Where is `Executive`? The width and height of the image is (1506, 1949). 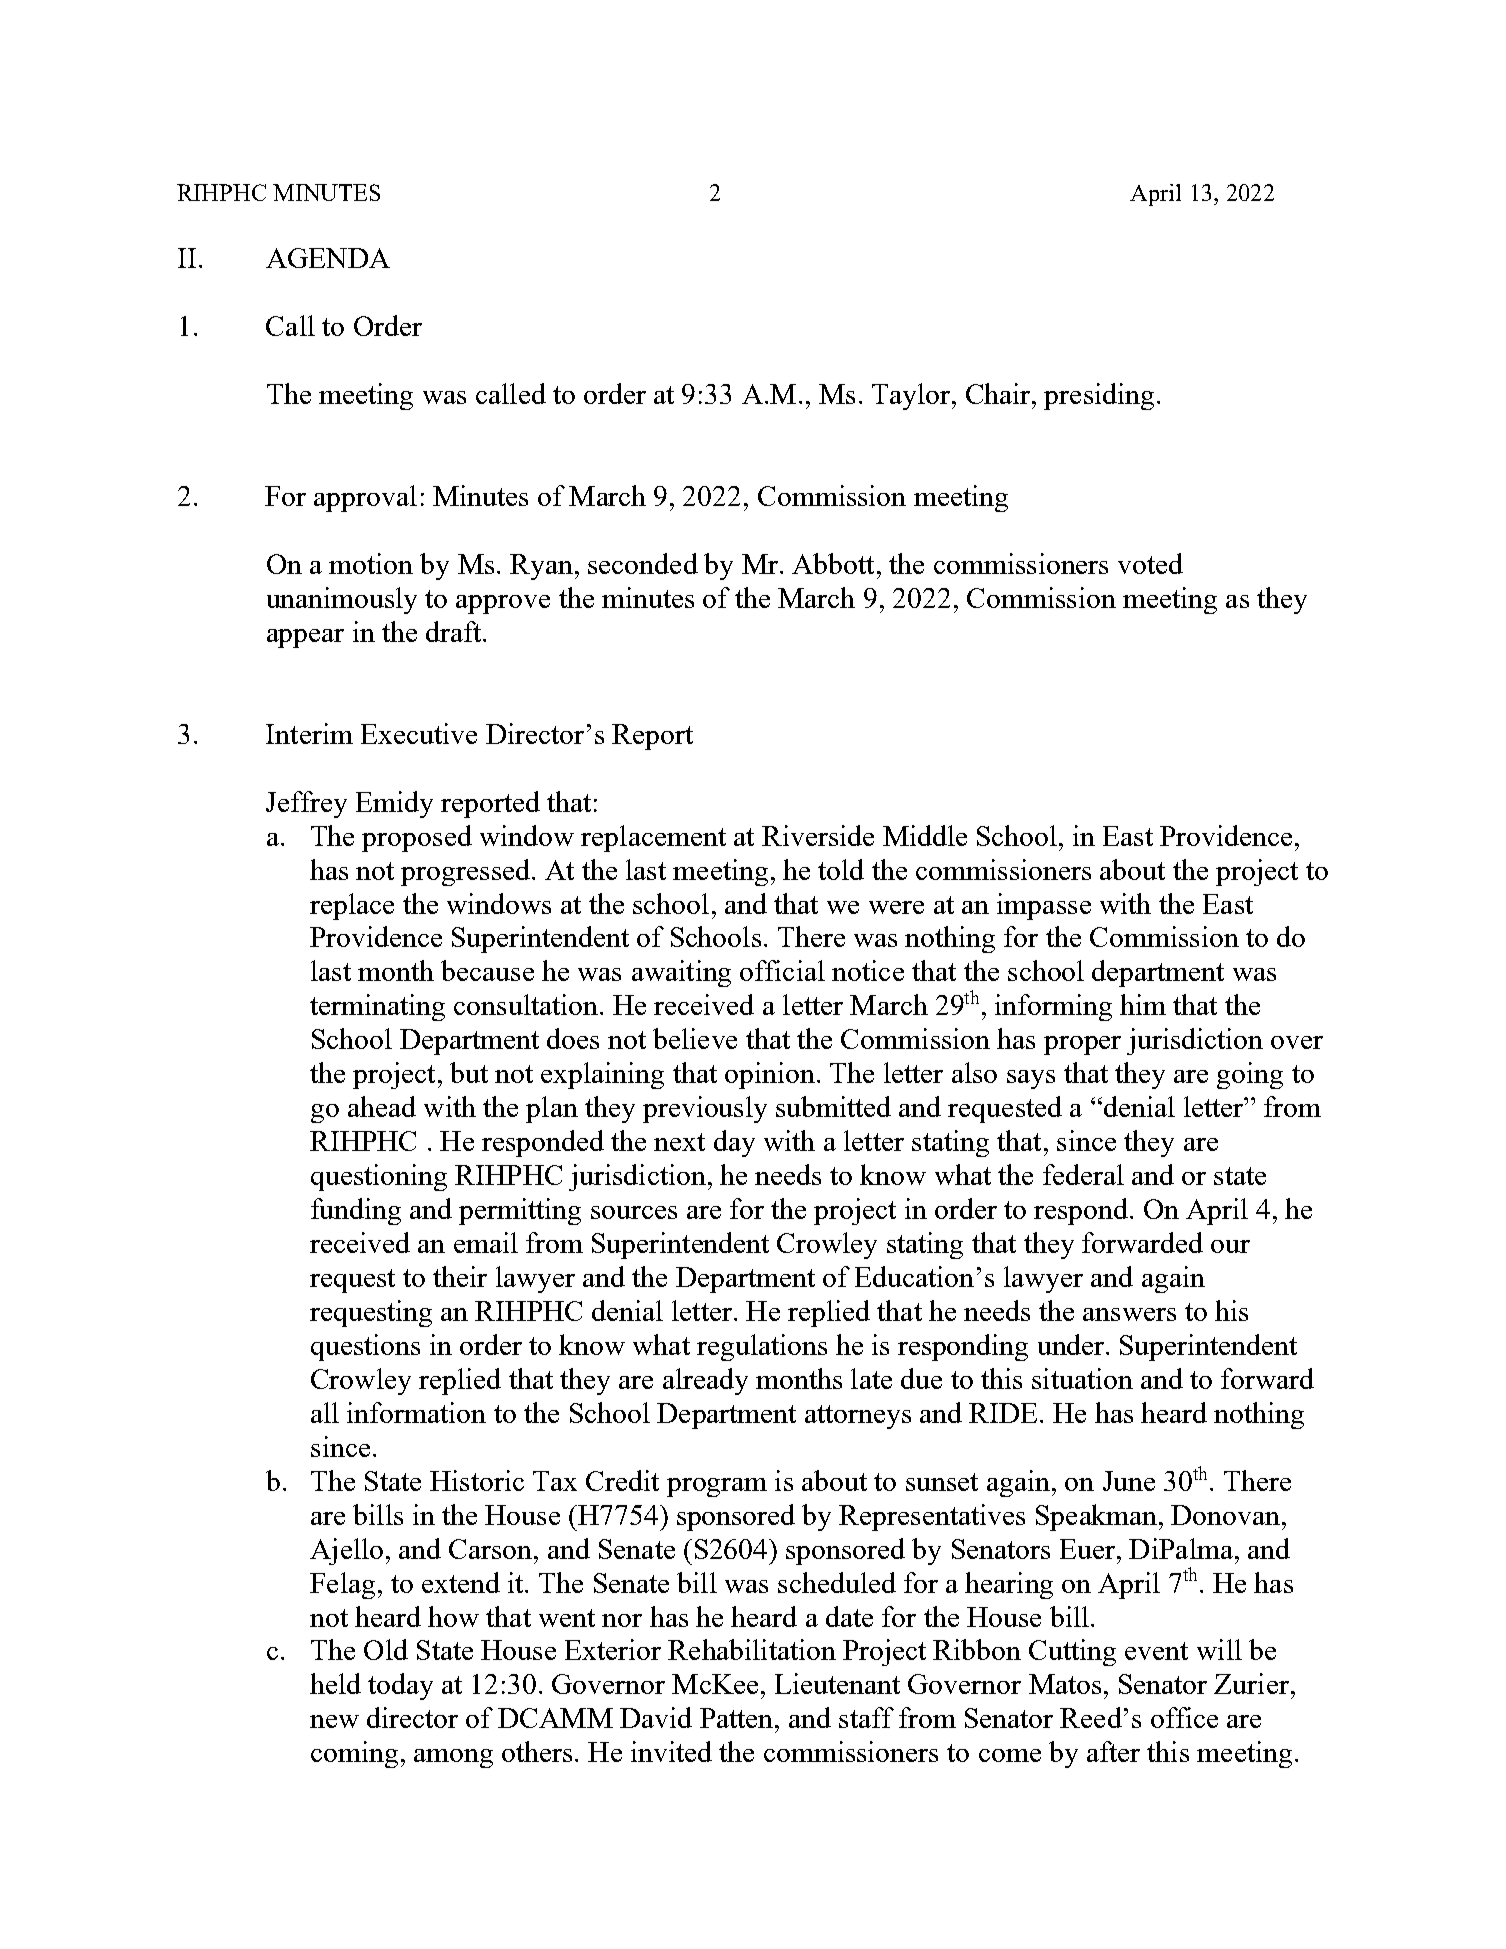
Executive is located at coordinates (419, 733).
